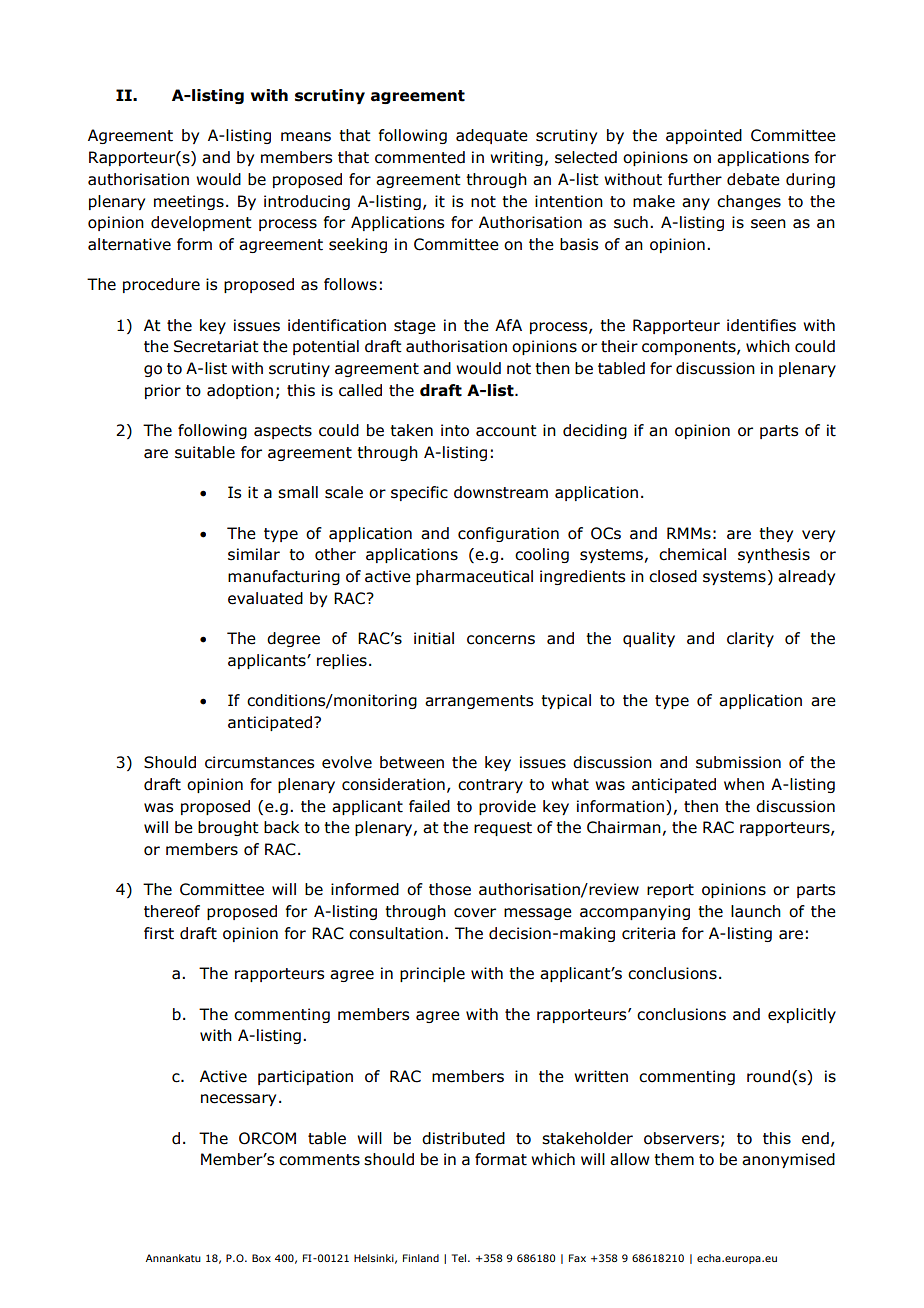 This screenshot has width=924, height=1308. I want to click on debate, so click(753, 179).
